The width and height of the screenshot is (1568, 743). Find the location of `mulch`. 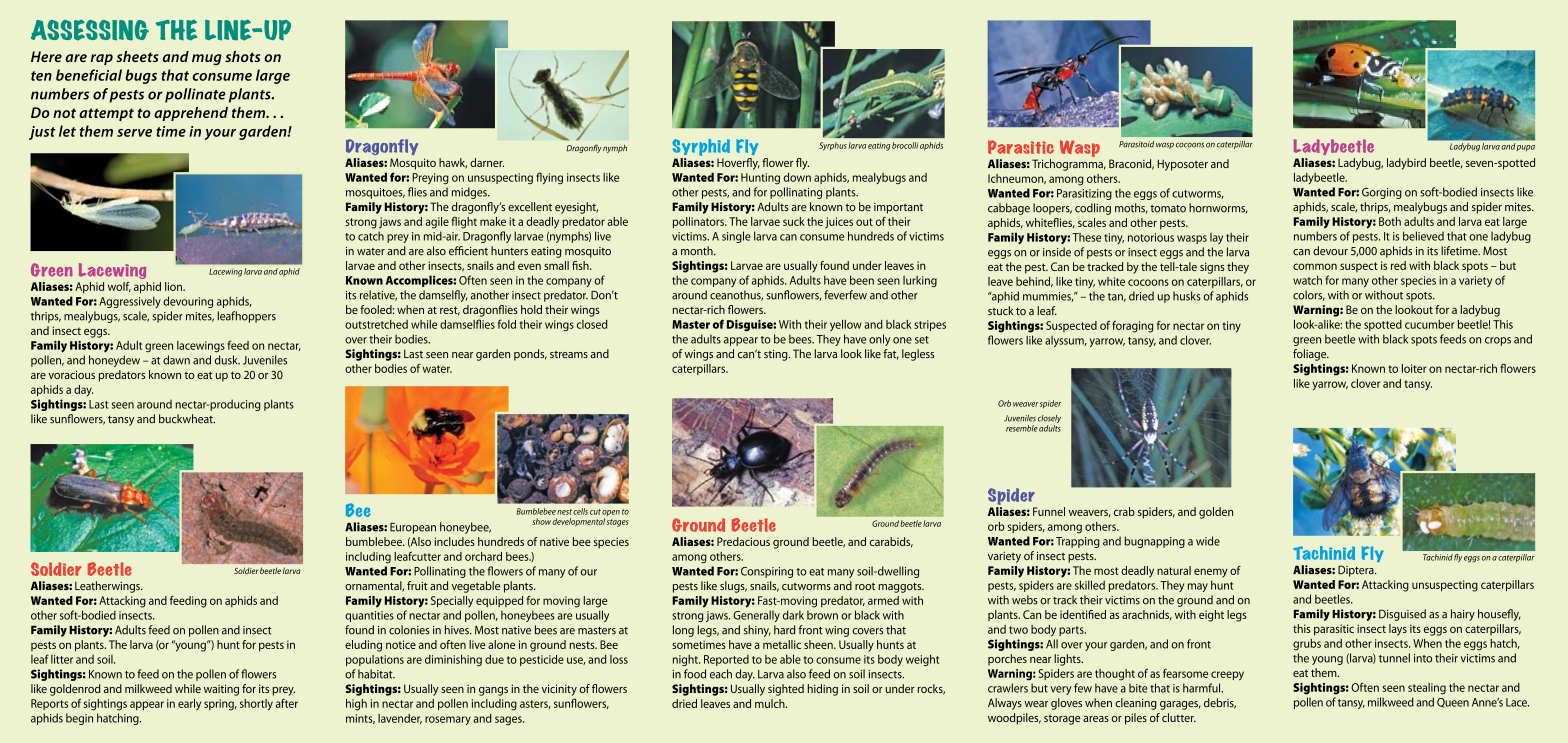

mulch is located at coordinates (771, 703).
